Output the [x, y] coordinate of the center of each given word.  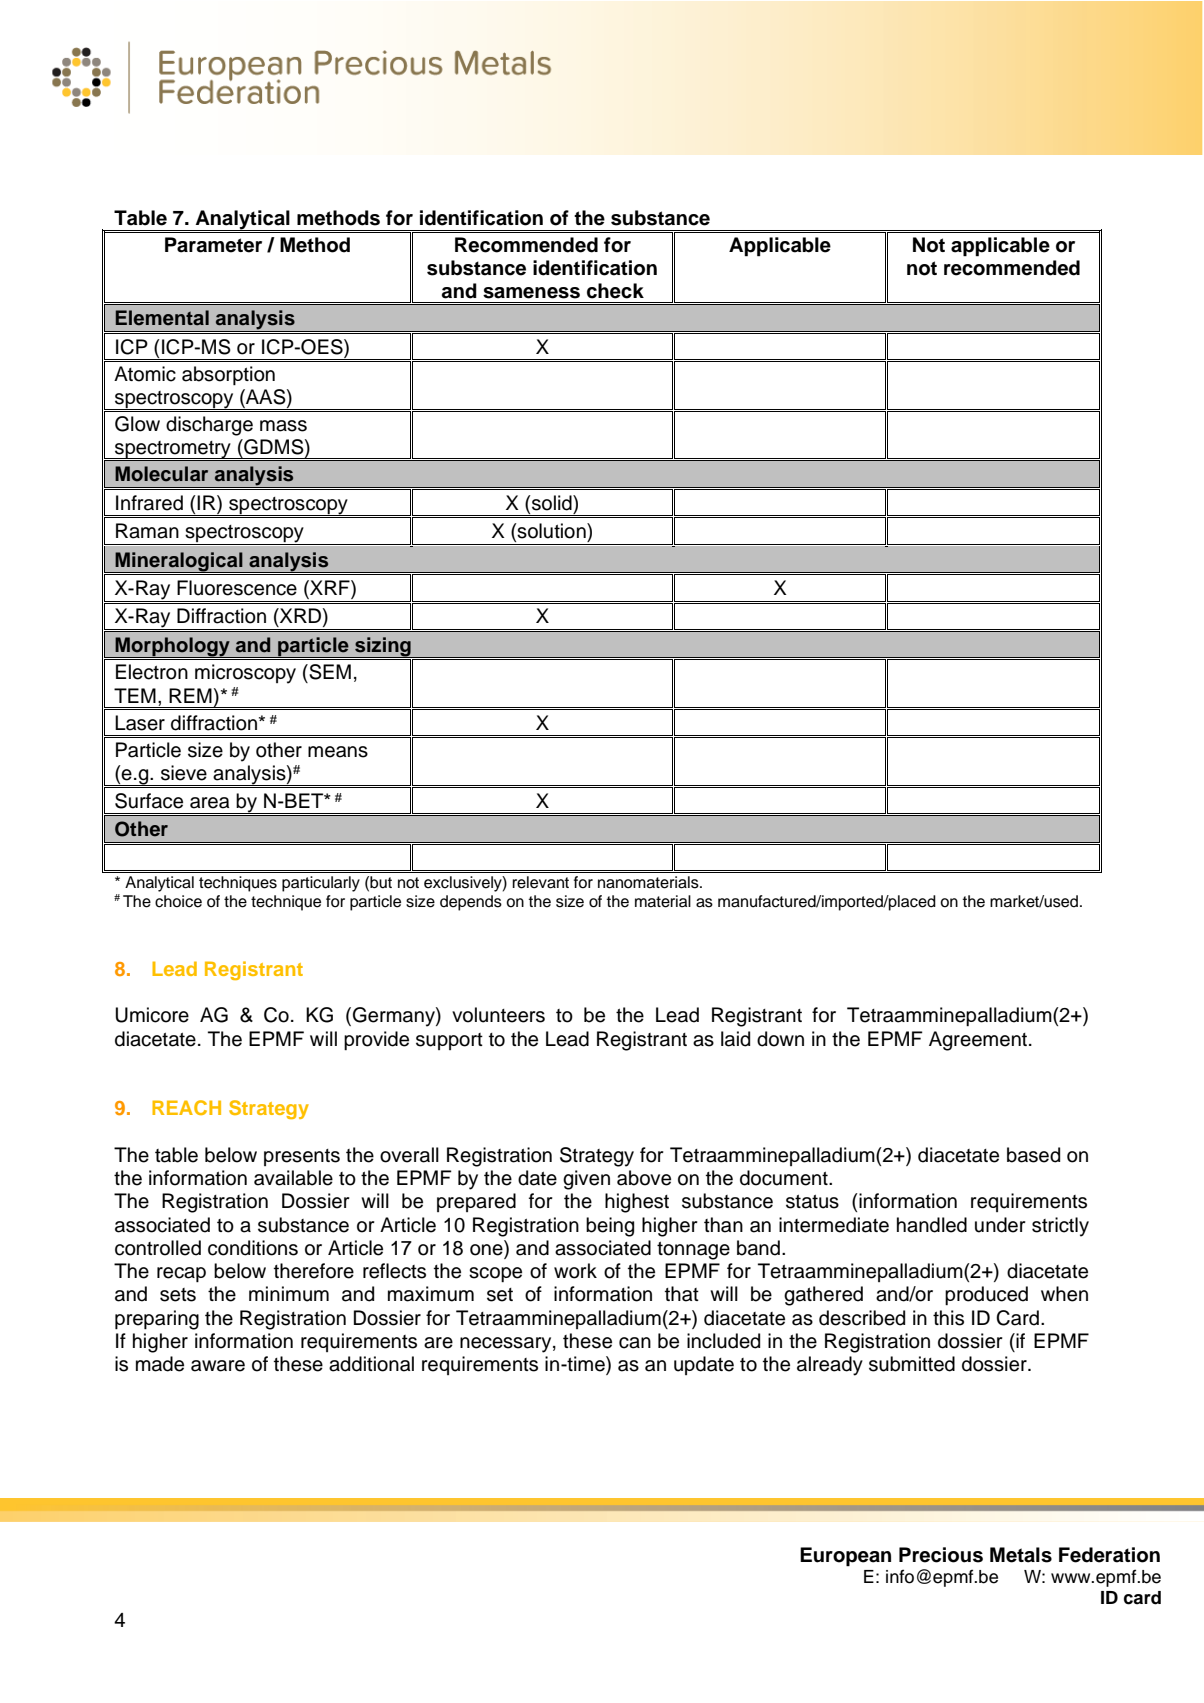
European [845, 1557]
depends [471, 903]
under [1000, 1225]
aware [218, 1366]
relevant [540, 882]
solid [552, 503]
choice [178, 901]
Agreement [978, 1041]
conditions [253, 1248]
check [615, 291]
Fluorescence [237, 588]
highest [637, 1203]
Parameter [213, 245]
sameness [531, 293]
